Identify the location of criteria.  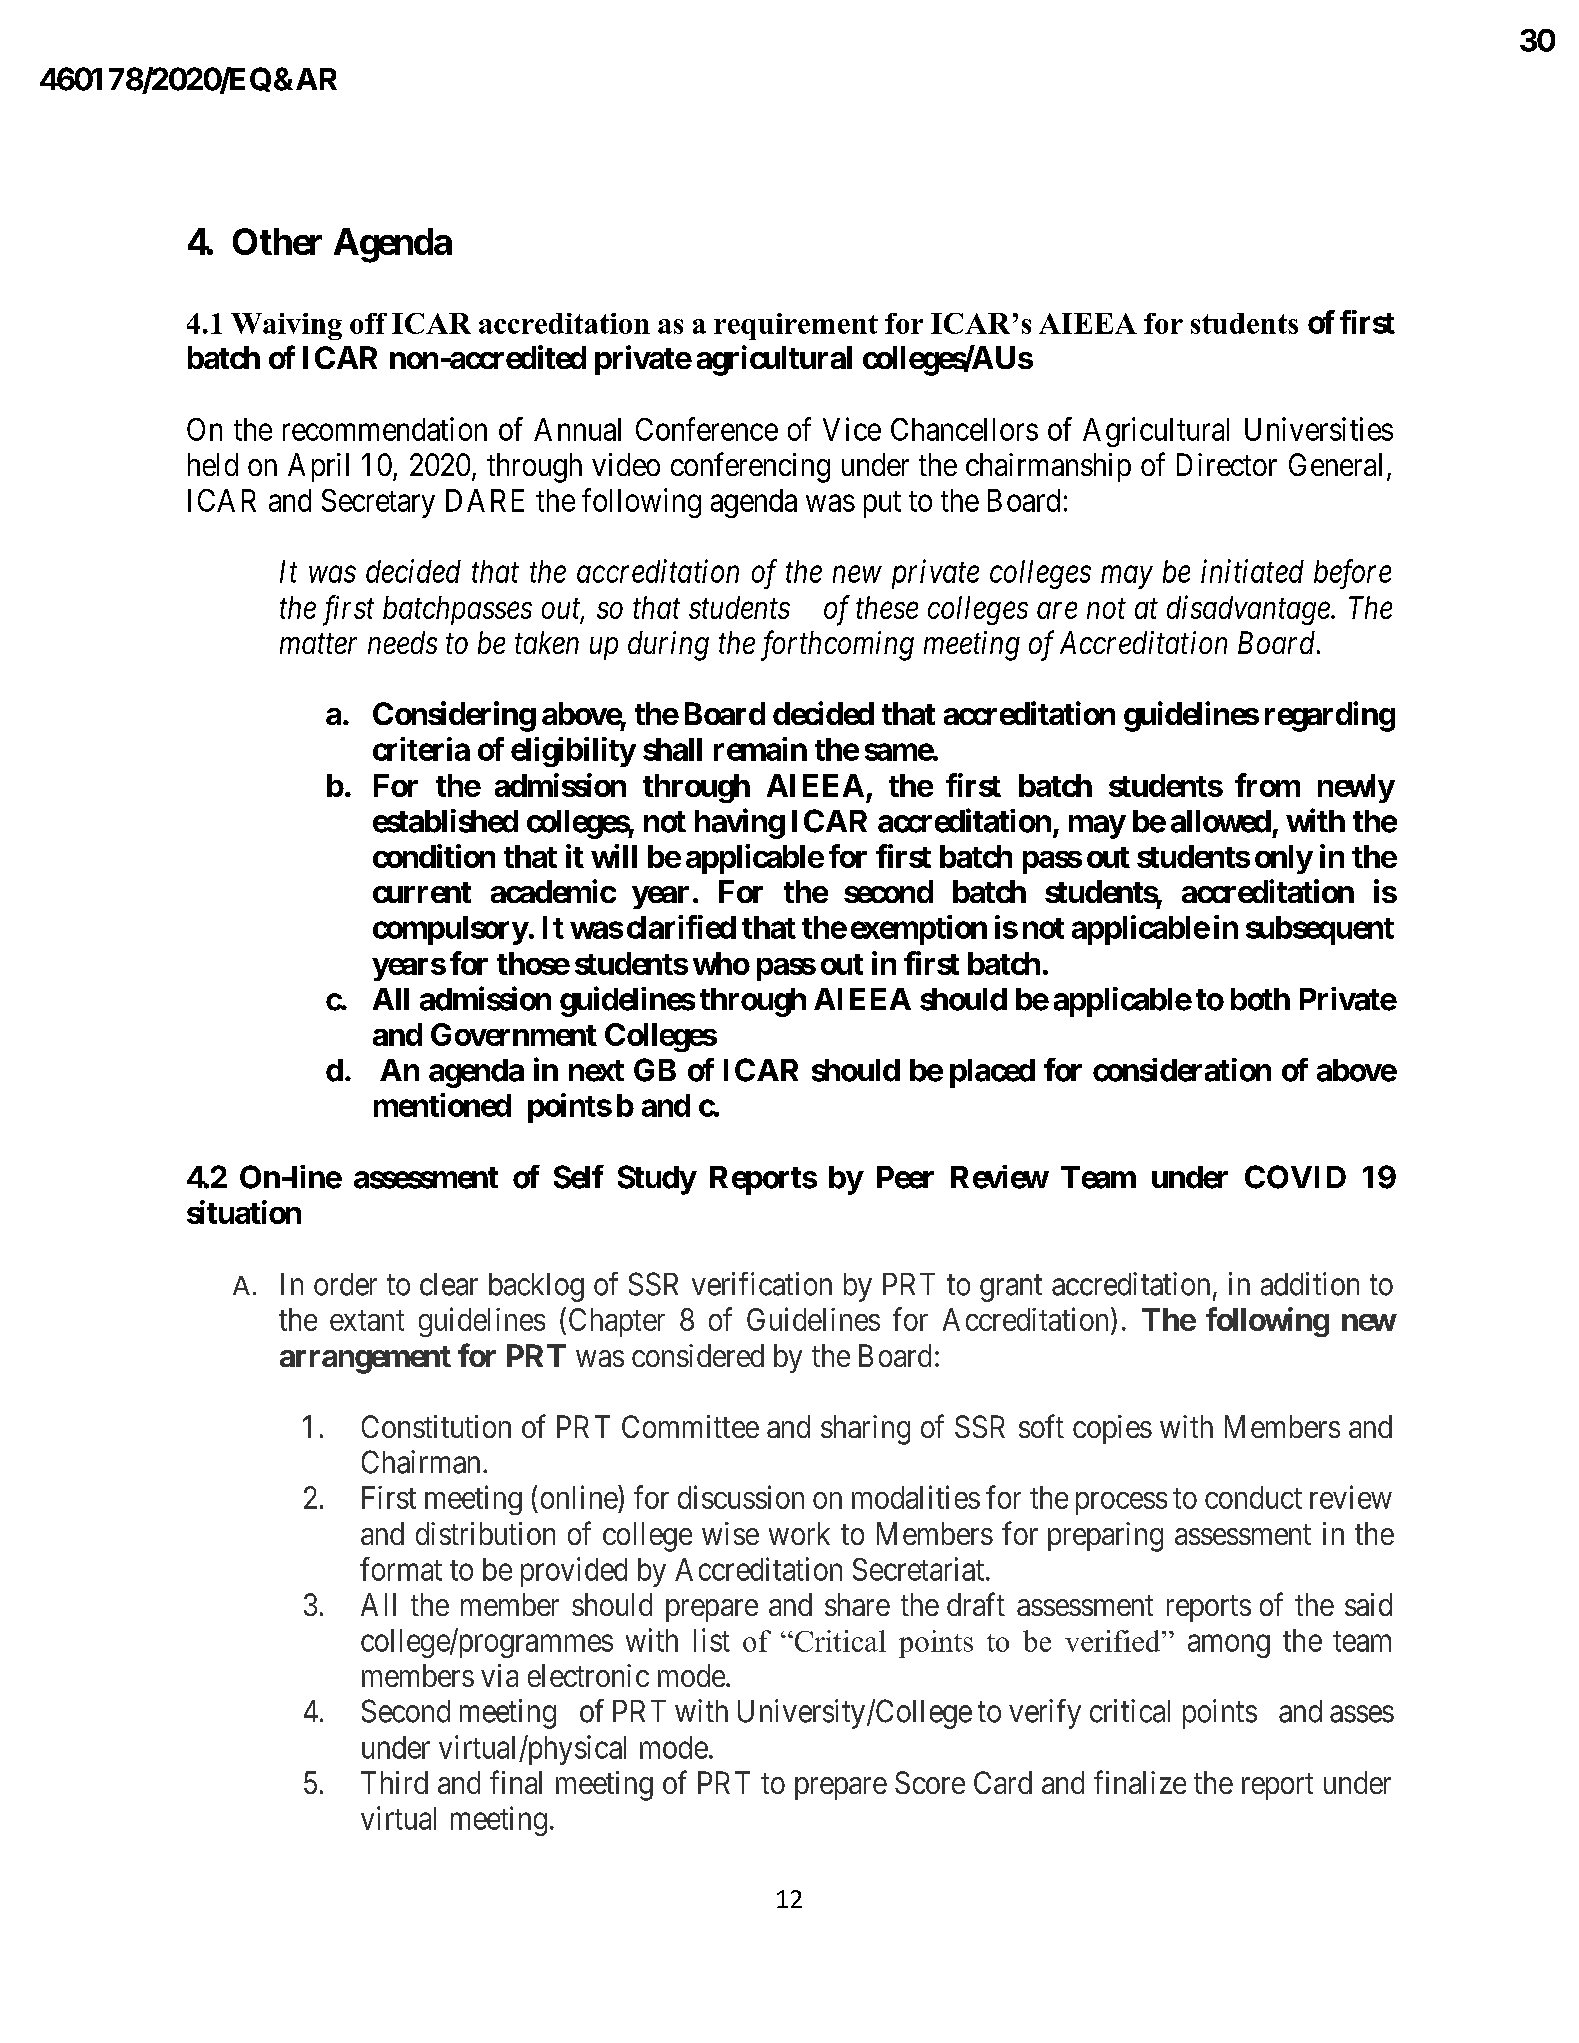
(421, 749).
